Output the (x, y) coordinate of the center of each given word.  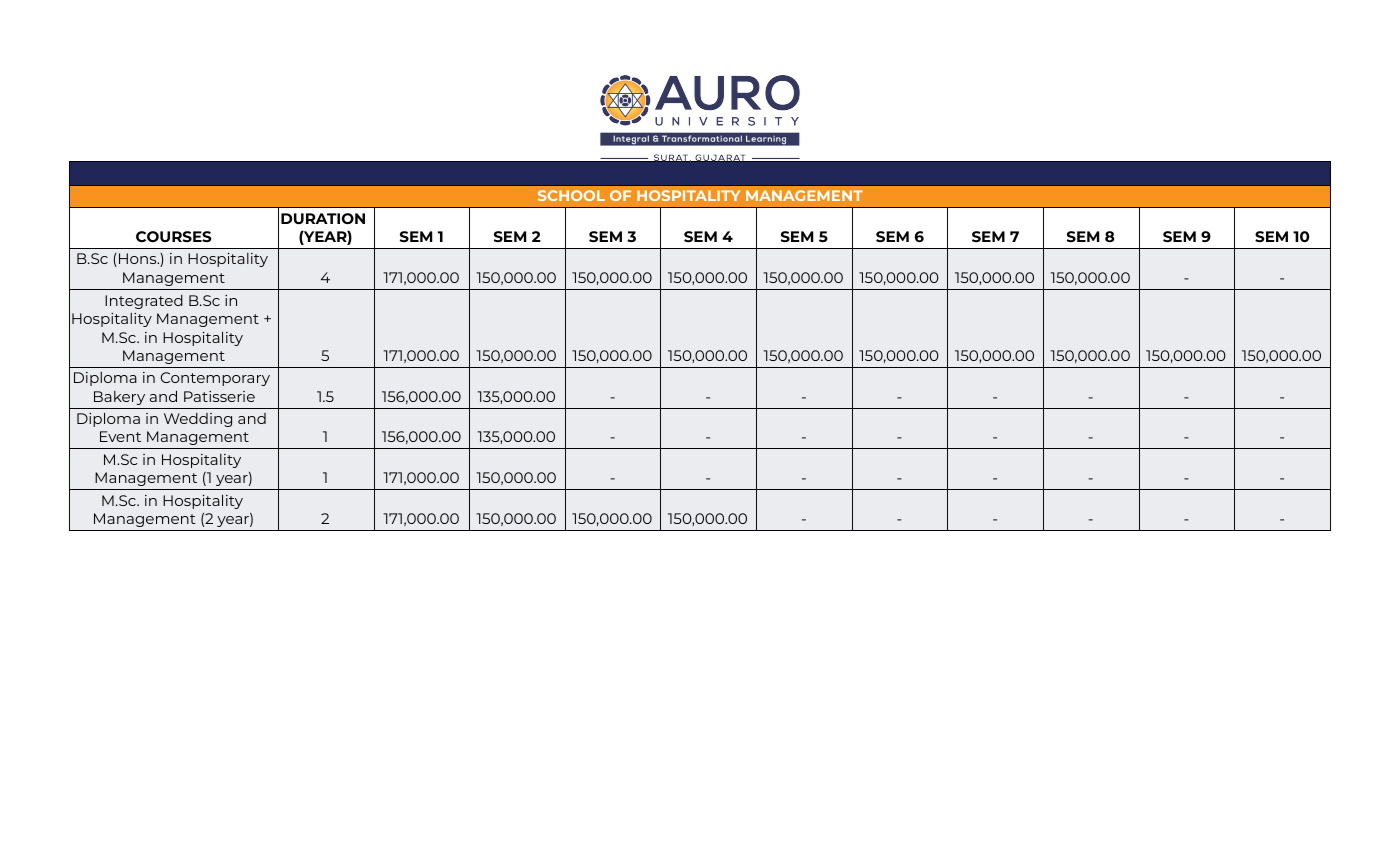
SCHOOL (571, 195)
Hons (139, 258)
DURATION (323, 218)
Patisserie (219, 396)
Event (120, 436)
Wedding (198, 420)
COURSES (174, 236)
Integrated (144, 302)
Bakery (119, 398)
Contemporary (215, 379)
